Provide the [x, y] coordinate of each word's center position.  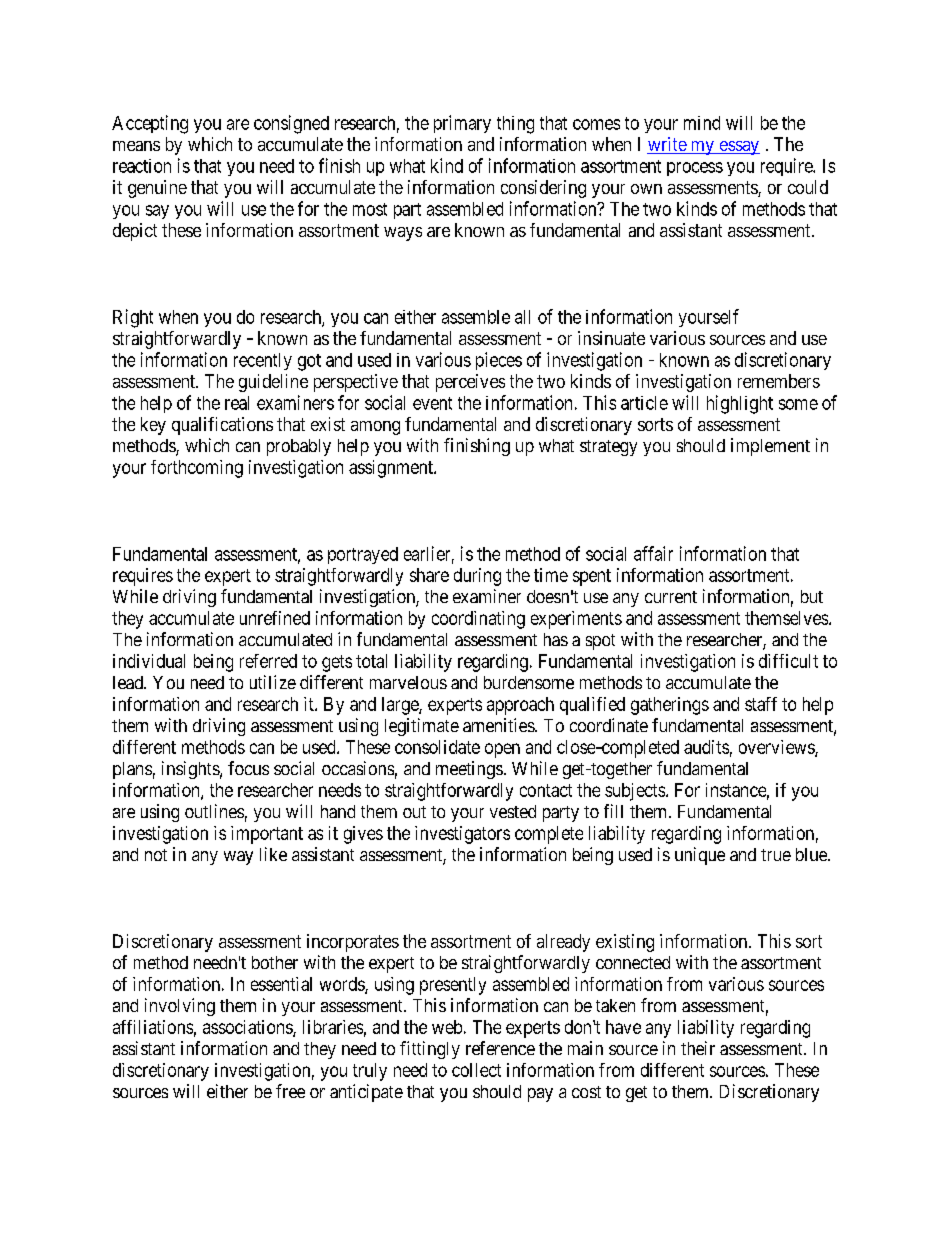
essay [738, 148]
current [671, 597]
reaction [142, 166]
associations [248, 1028]
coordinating [478, 620]
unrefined [275, 618]
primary [462, 124]
